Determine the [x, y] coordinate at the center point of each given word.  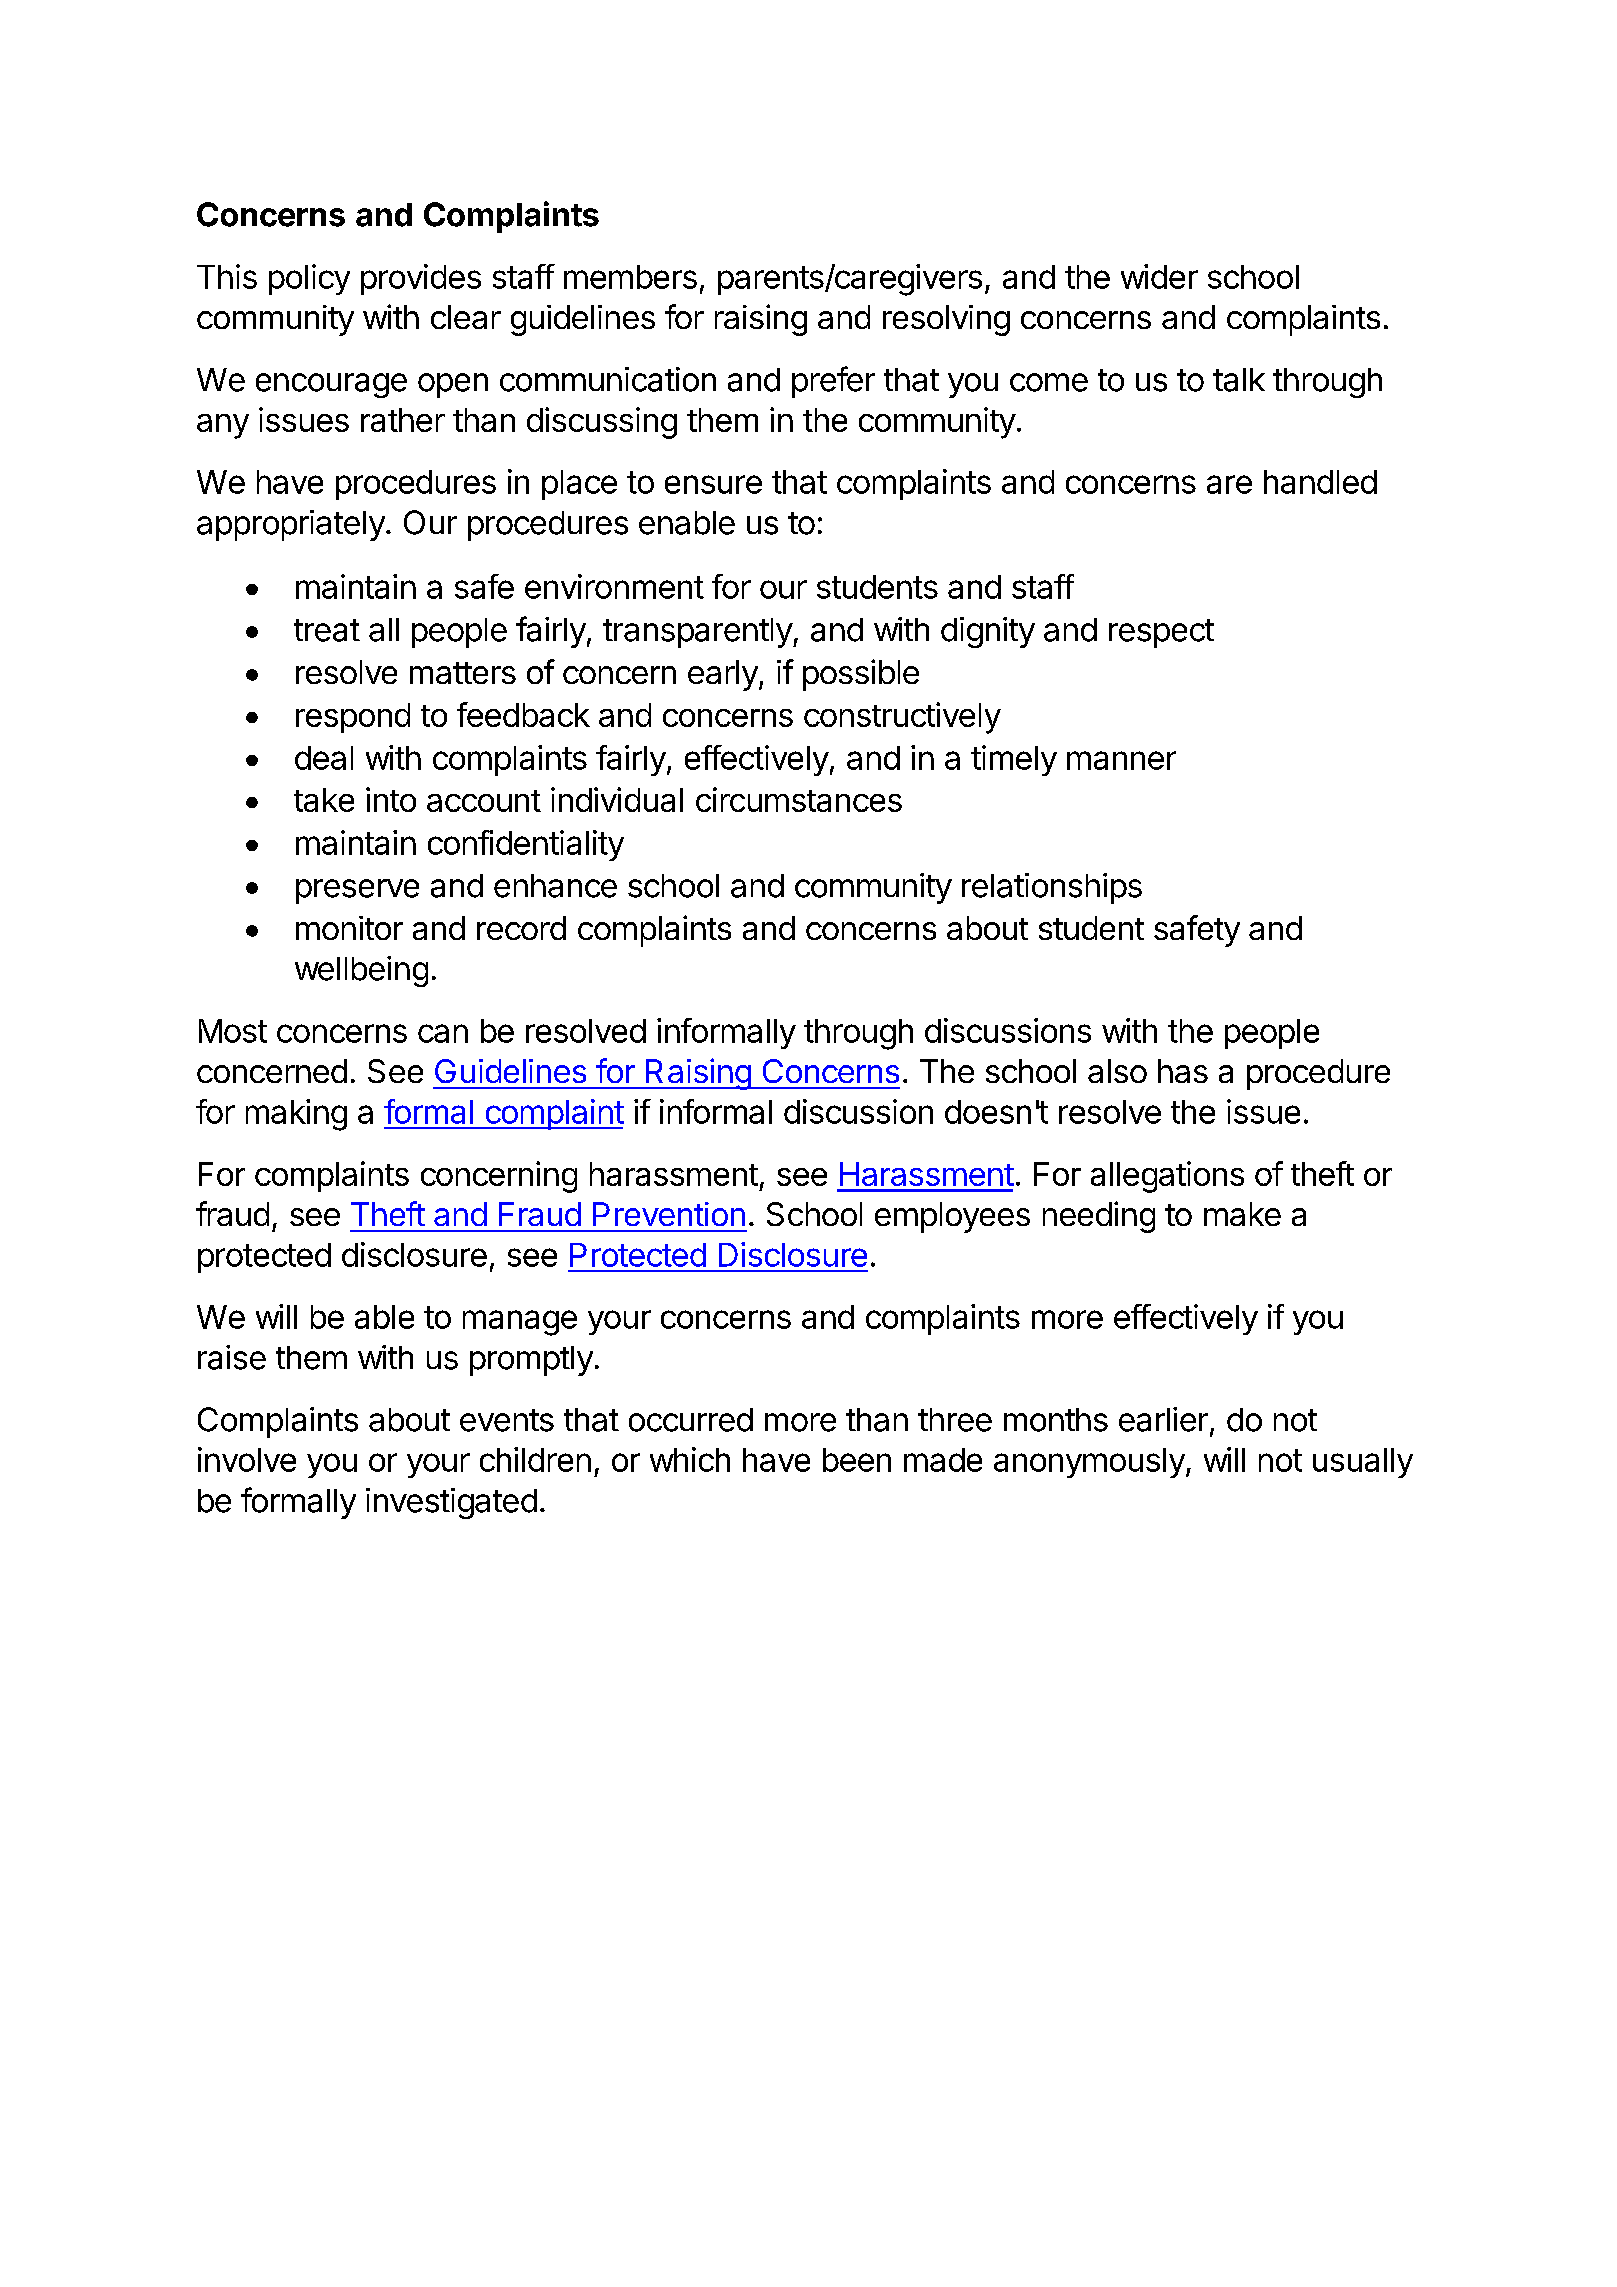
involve [247, 1459]
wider [1159, 276]
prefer [833, 382]
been [857, 1460]
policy [309, 279]
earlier [1163, 1419]
